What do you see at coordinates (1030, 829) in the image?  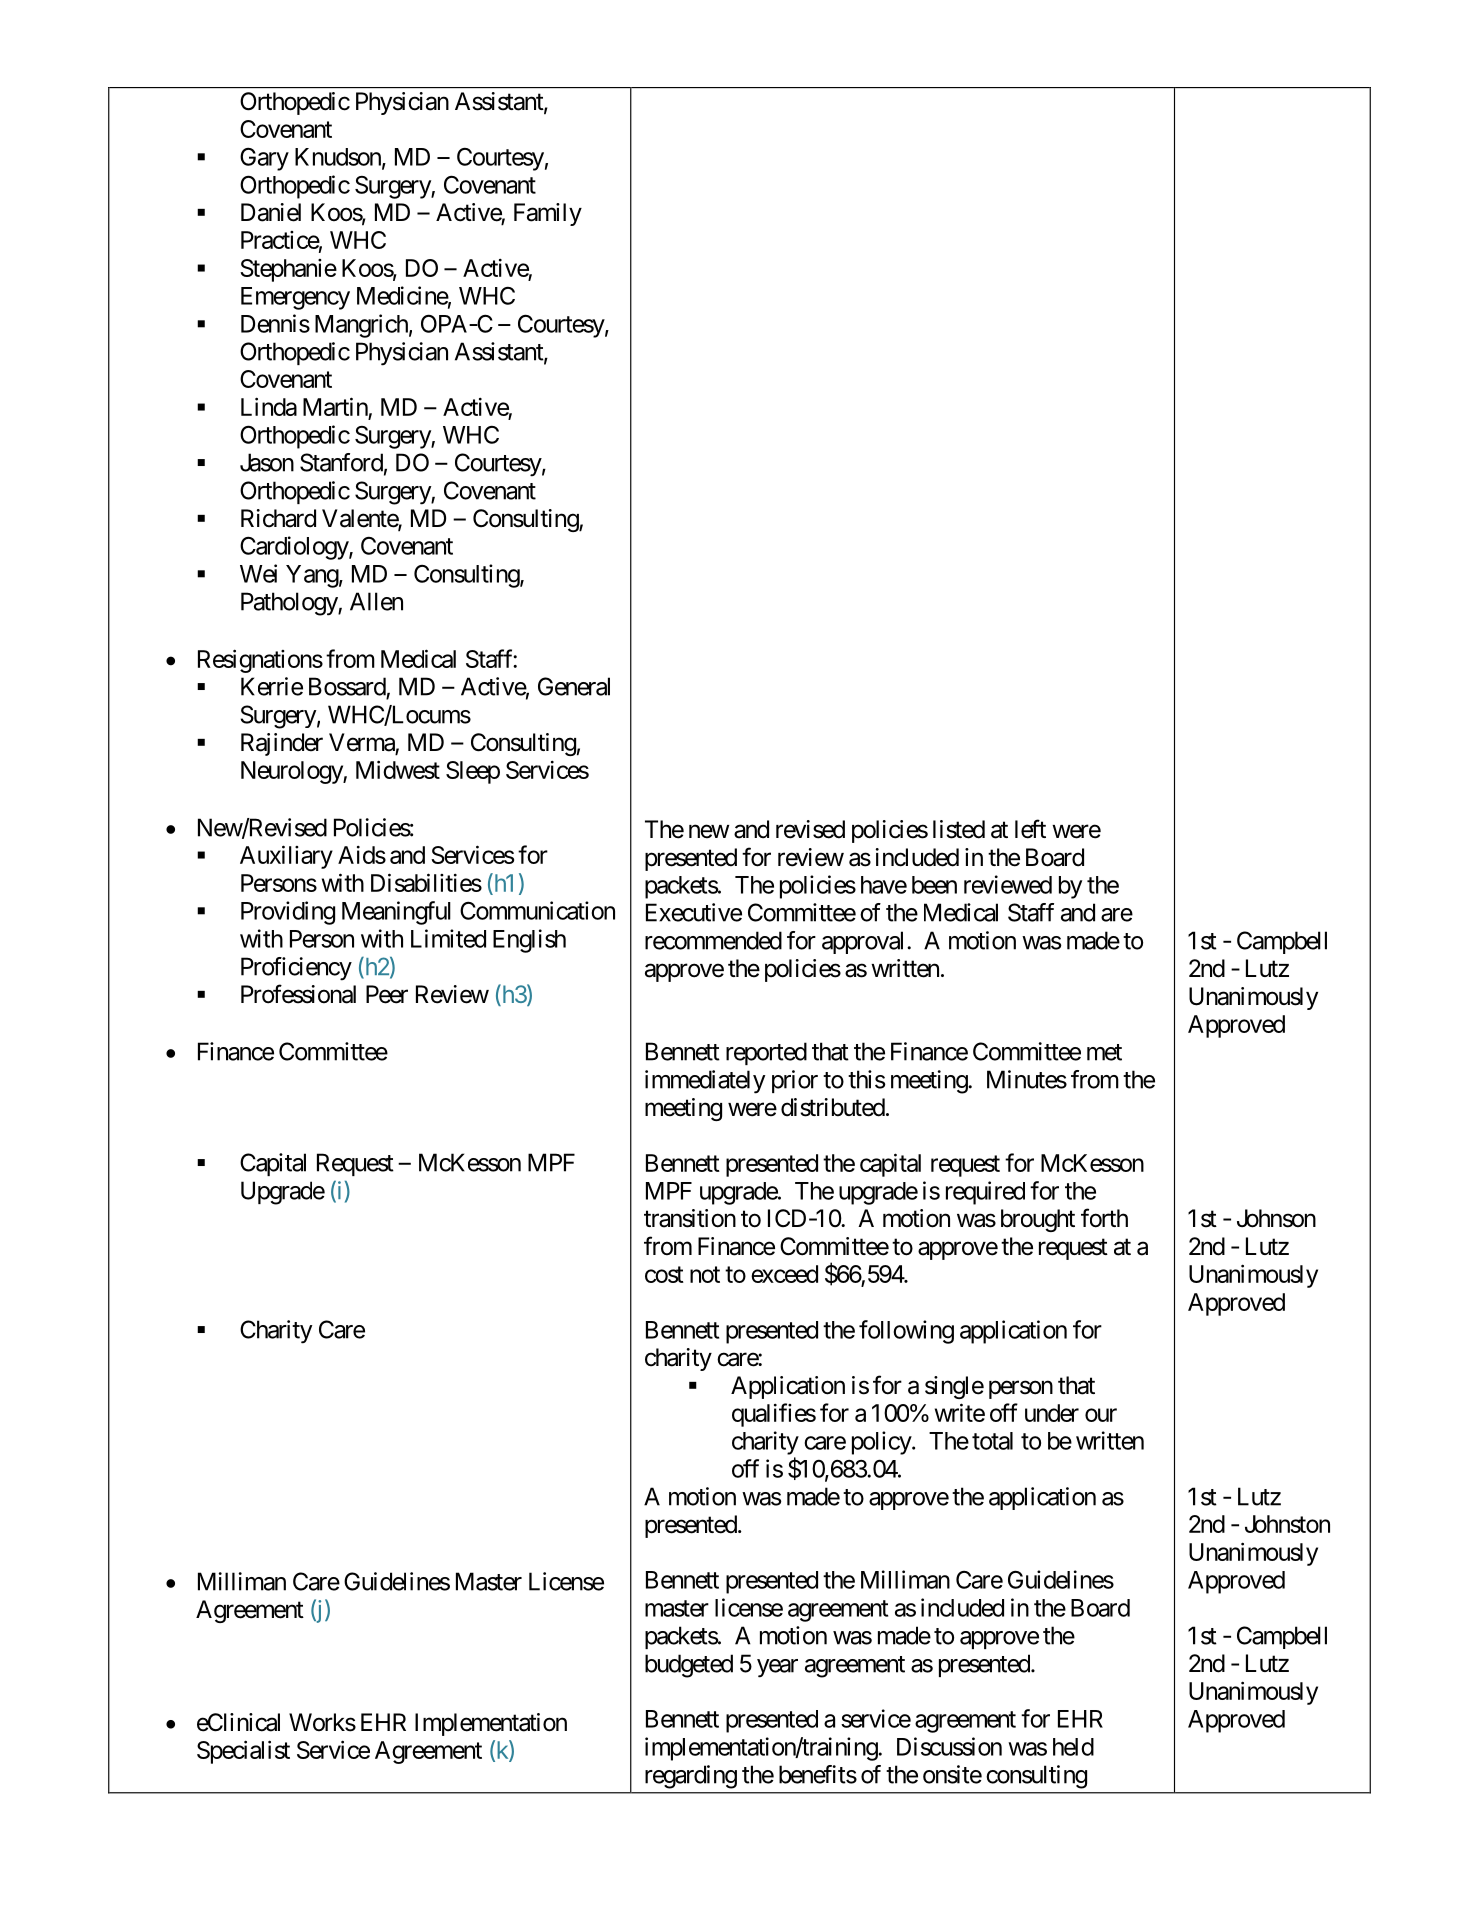 I see `left` at bounding box center [1030, 829].
